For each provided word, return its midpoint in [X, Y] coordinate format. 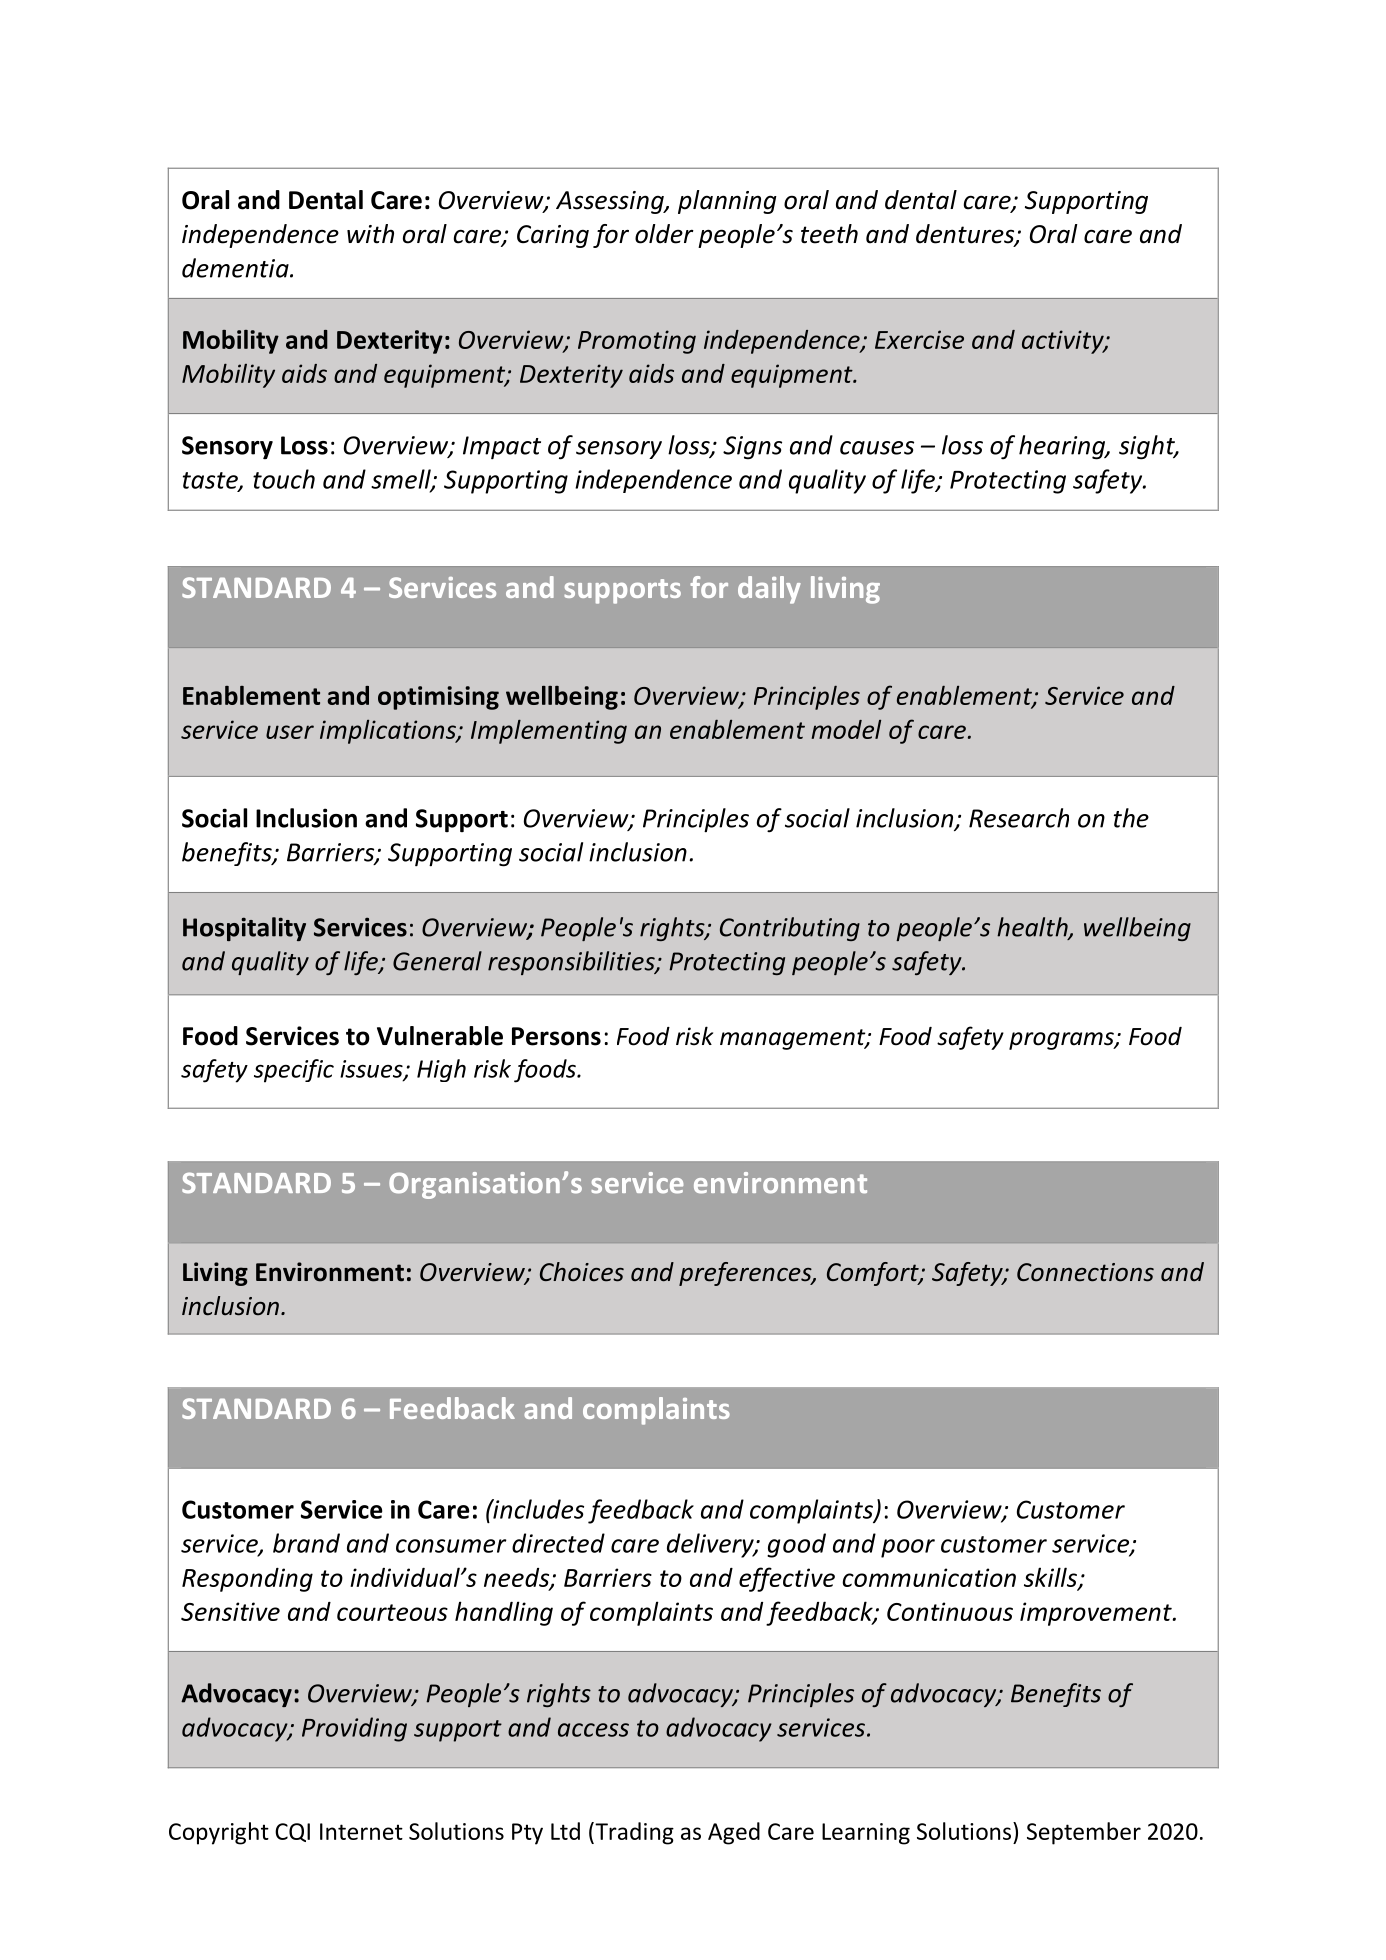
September [1084, 1833]
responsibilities [572, 963]
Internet [361, 1831]
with [370, 234]
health [1033, 928]
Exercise [919, 339]
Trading [633, 1833]
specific [294, 1071]
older [664, 234]
